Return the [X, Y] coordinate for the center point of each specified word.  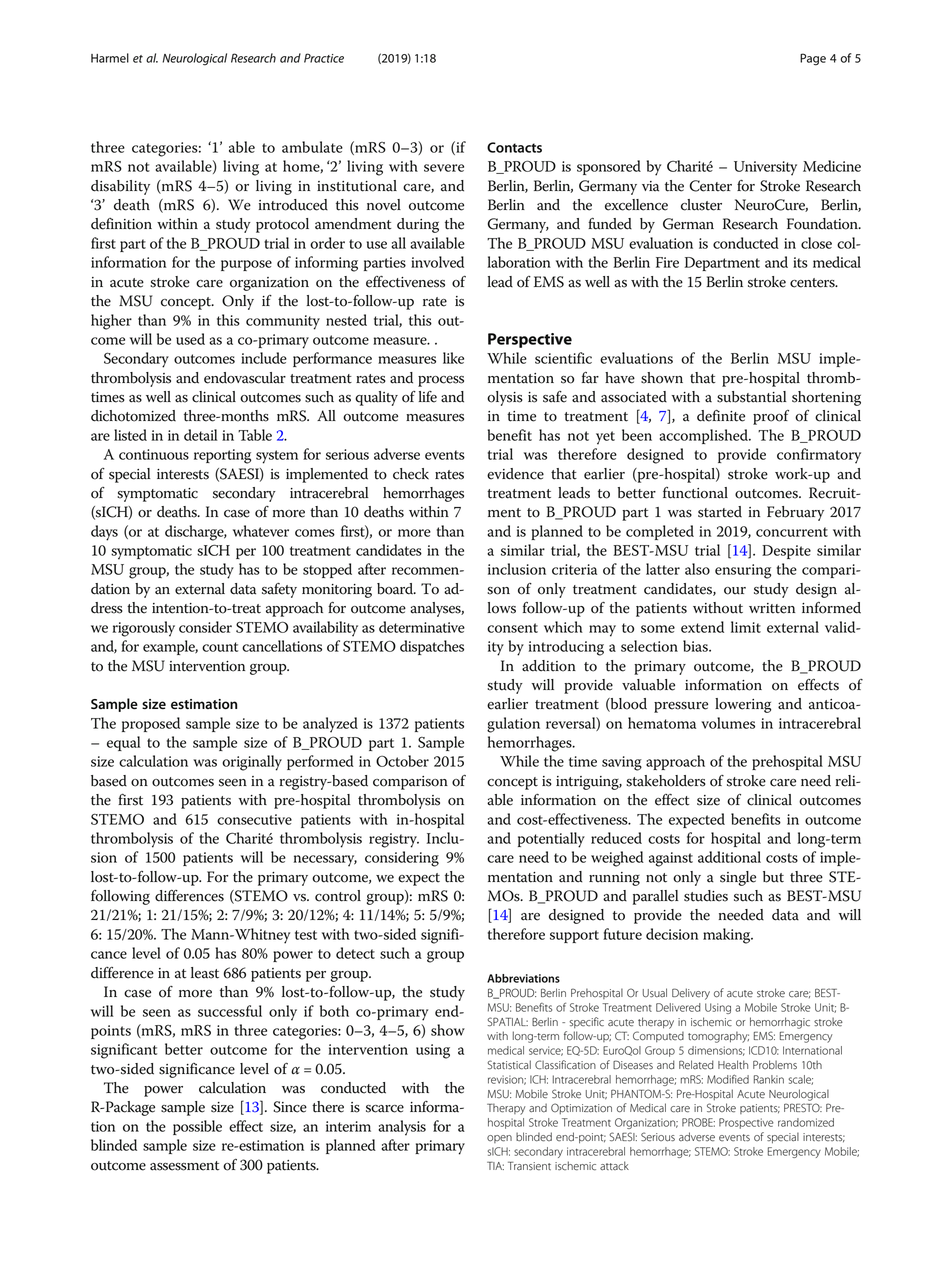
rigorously [144, 629]
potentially [551, 840]
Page [813, 59]
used [190, 339]
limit [746, 627]
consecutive [254, 819]
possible [197, 1127]
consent [512, 628]
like [453, 358]
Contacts [514, 147]
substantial [751, 397]
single [738, 878]
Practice [324, 58]
